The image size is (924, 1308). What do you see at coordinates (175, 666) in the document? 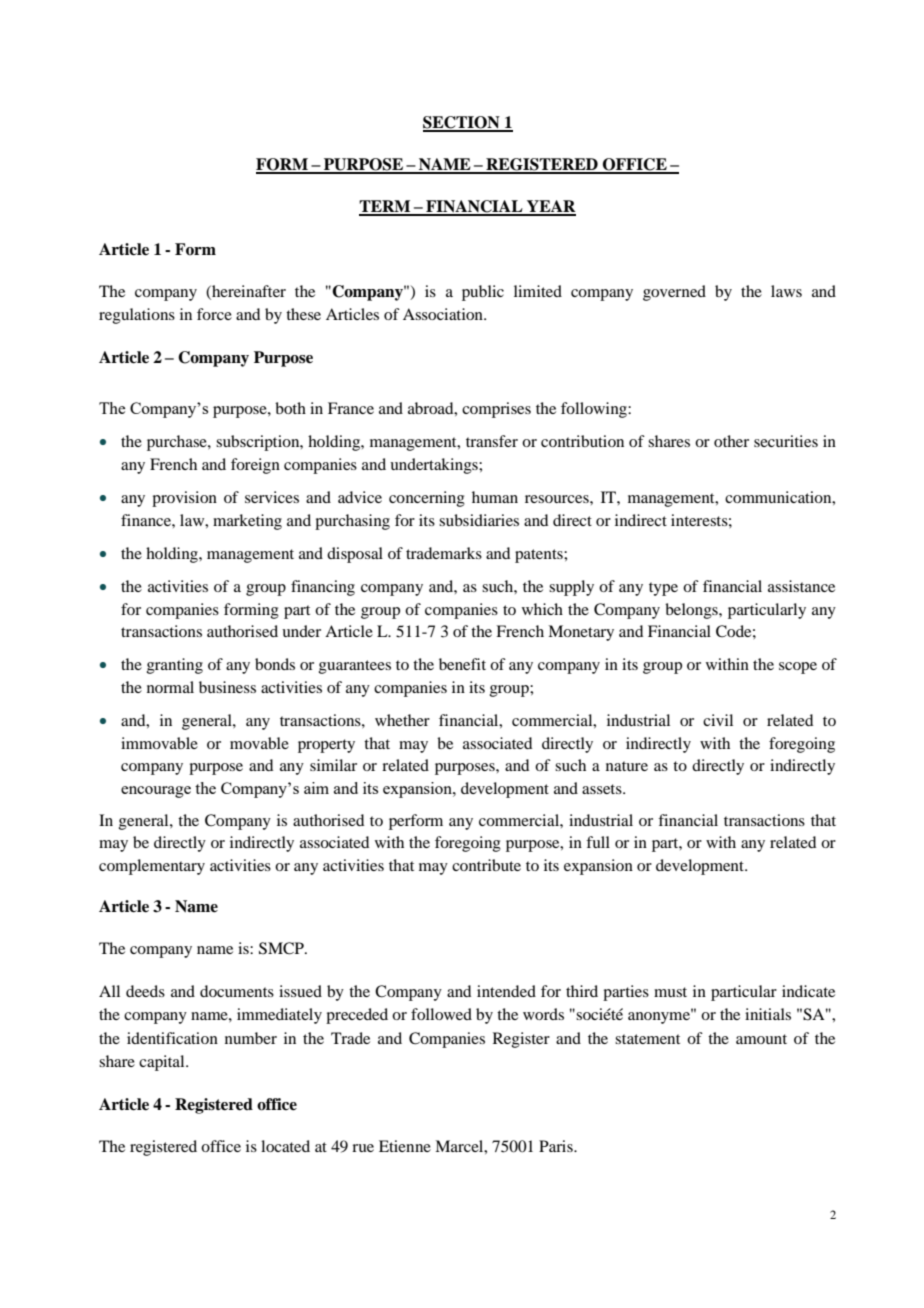
I see `granting` at bounding box center [175, 666].
